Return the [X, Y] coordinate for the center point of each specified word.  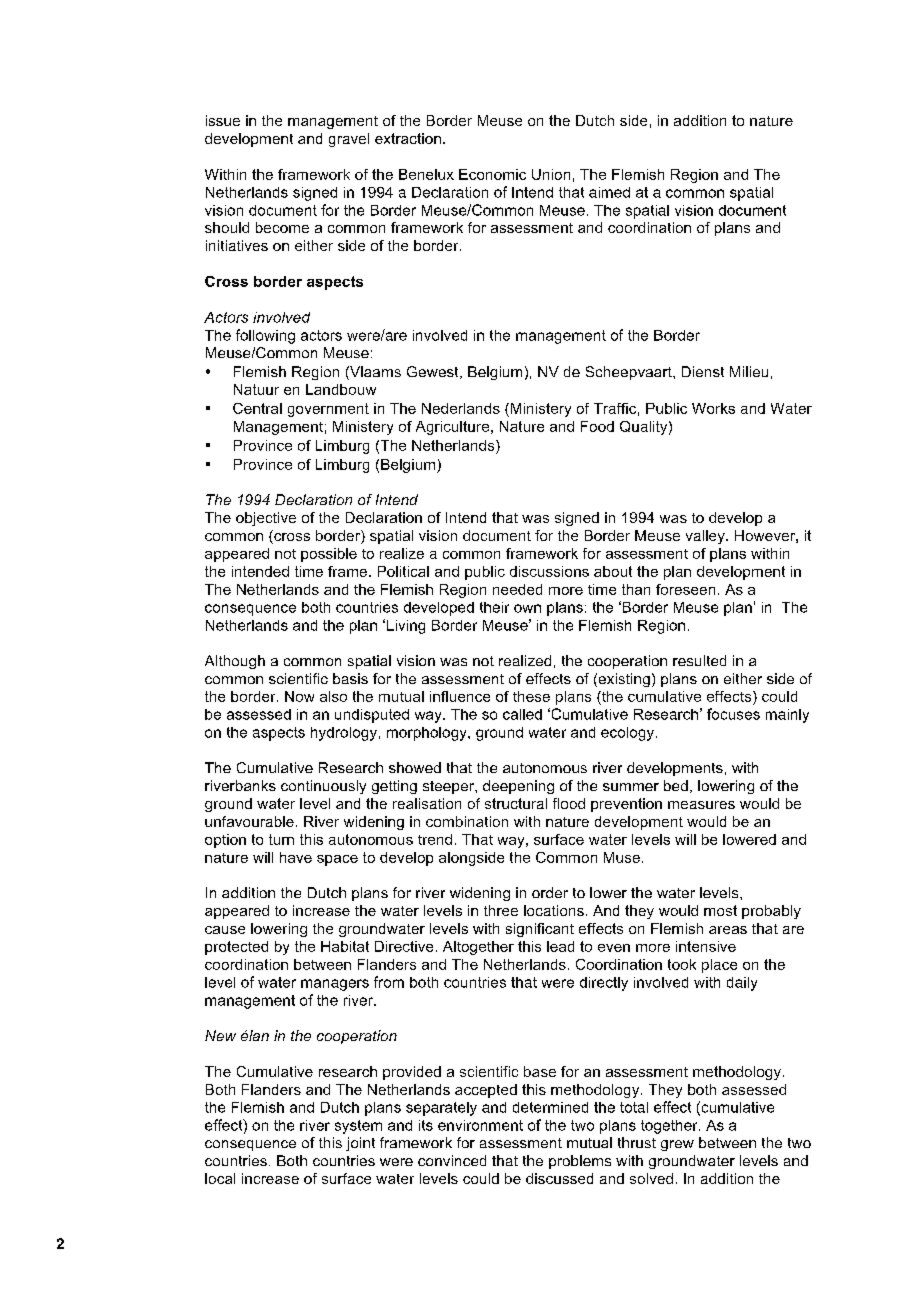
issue [223, 120]
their [494, 607]
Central [257, 408]
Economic [492, 174]
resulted [699, 660]
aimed [609, 192]
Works [713, 408]
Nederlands [461, 408]
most [720, 910]
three [501, 910]
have [296, 857]
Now [299, 696]
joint [360, 1144]
